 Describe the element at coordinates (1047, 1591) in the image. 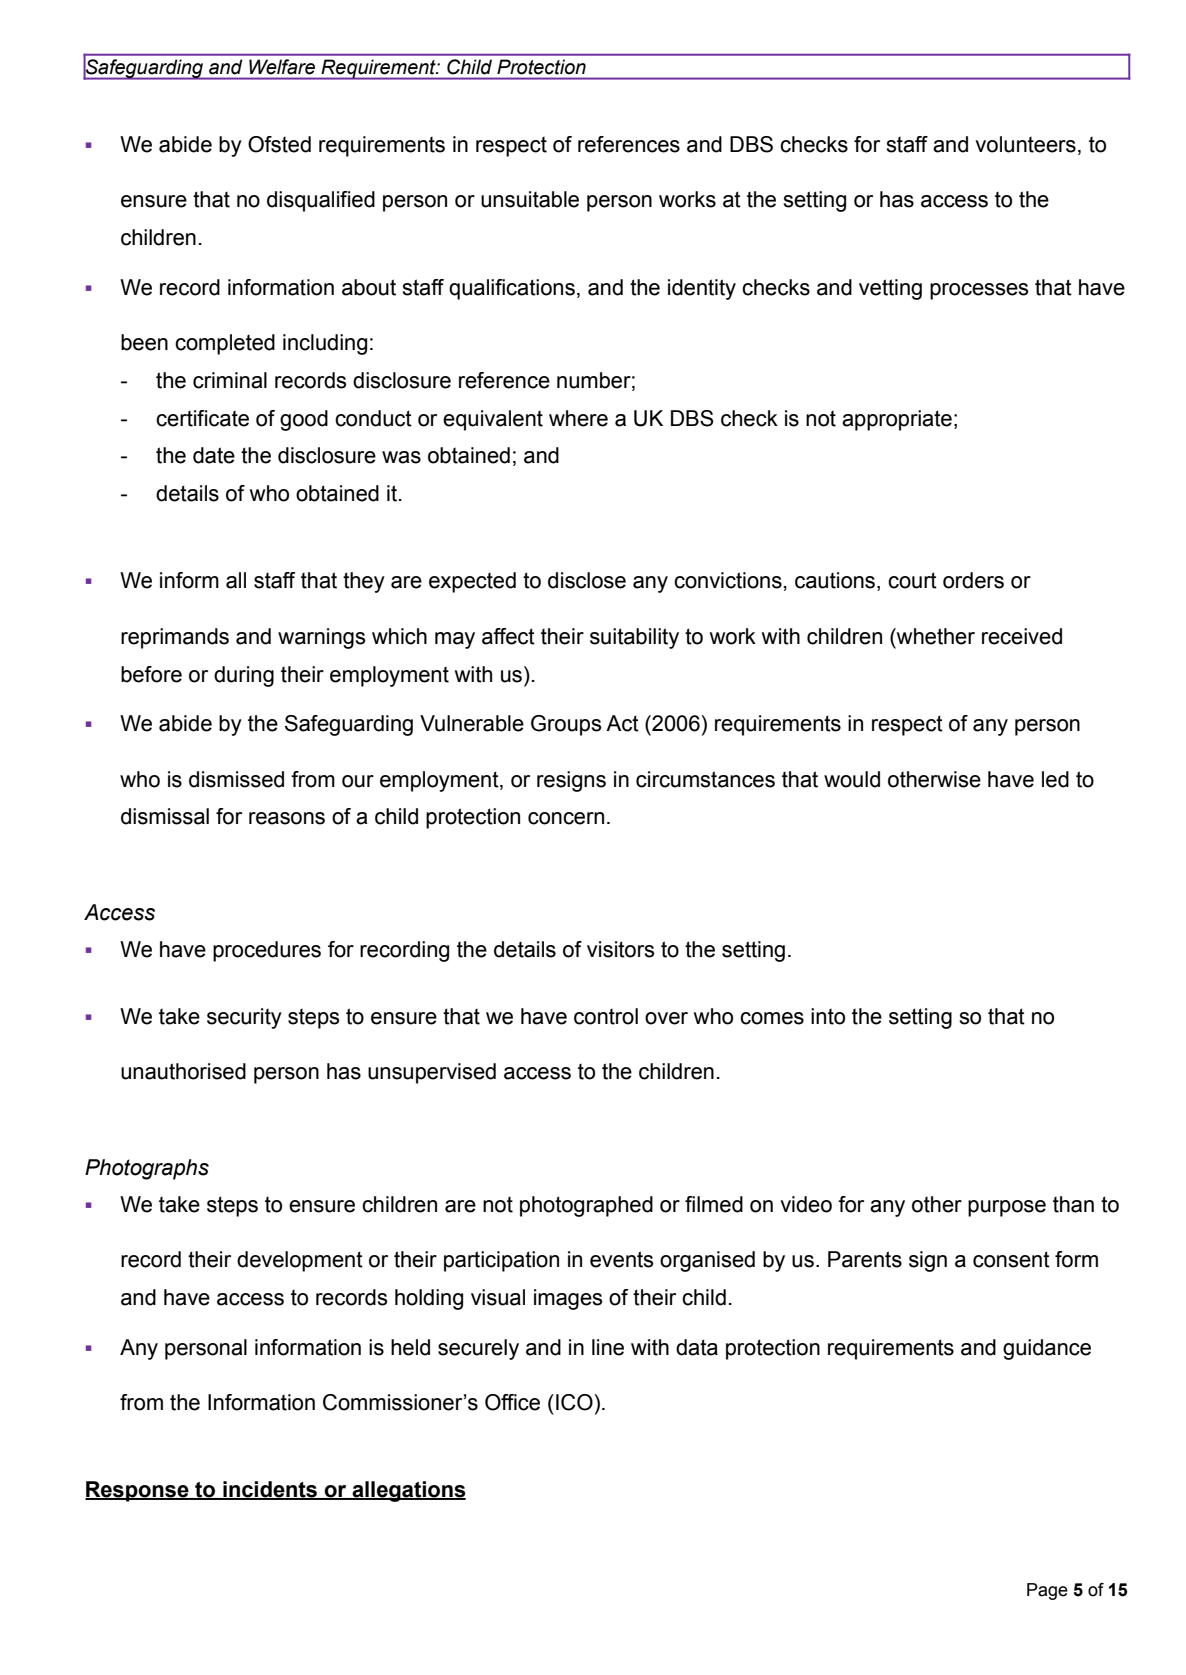

I see `Page` at that location.
